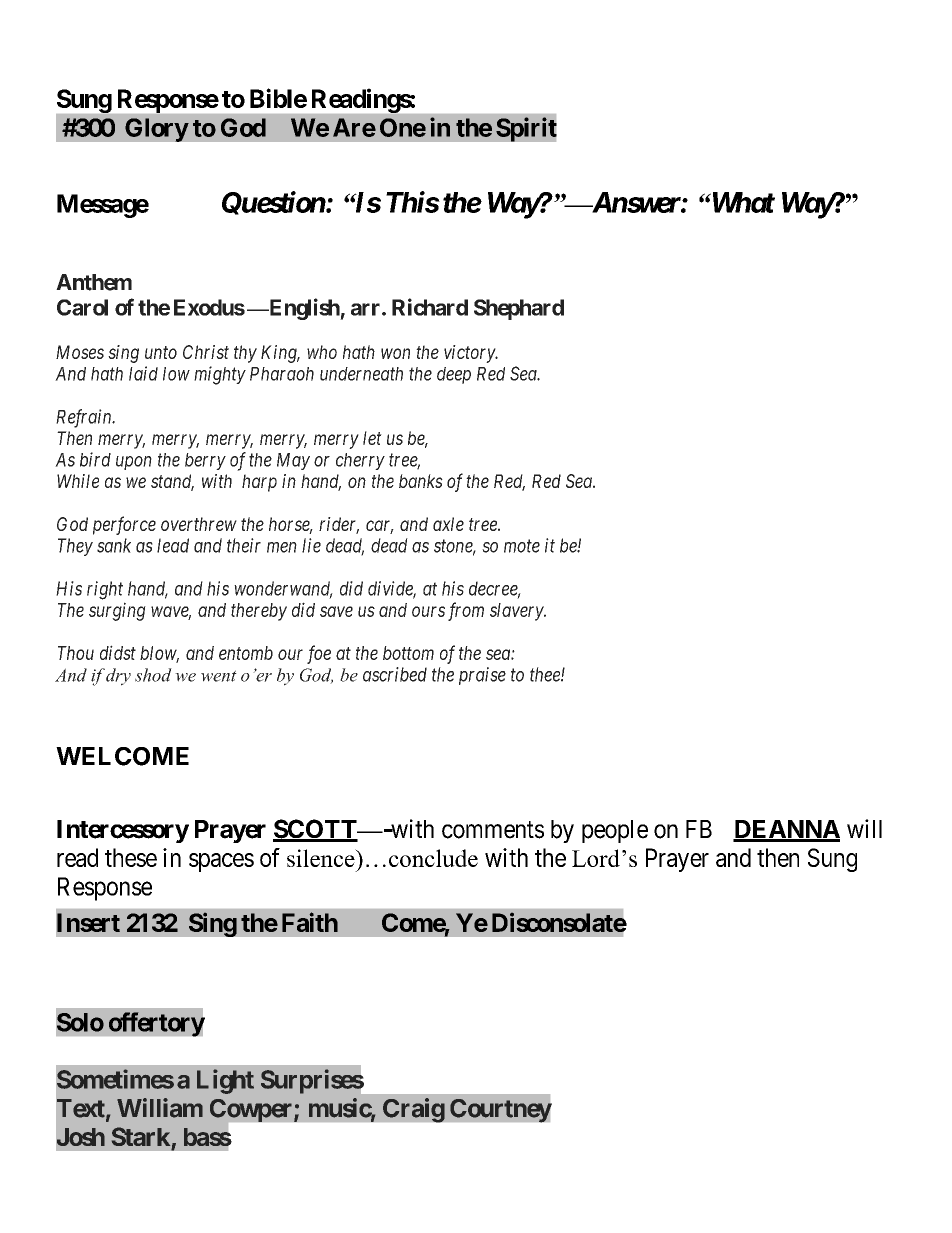 Image resolution: width=952 pixels, height=1233 pixels. I want to click on Question, so click(274, 203).
